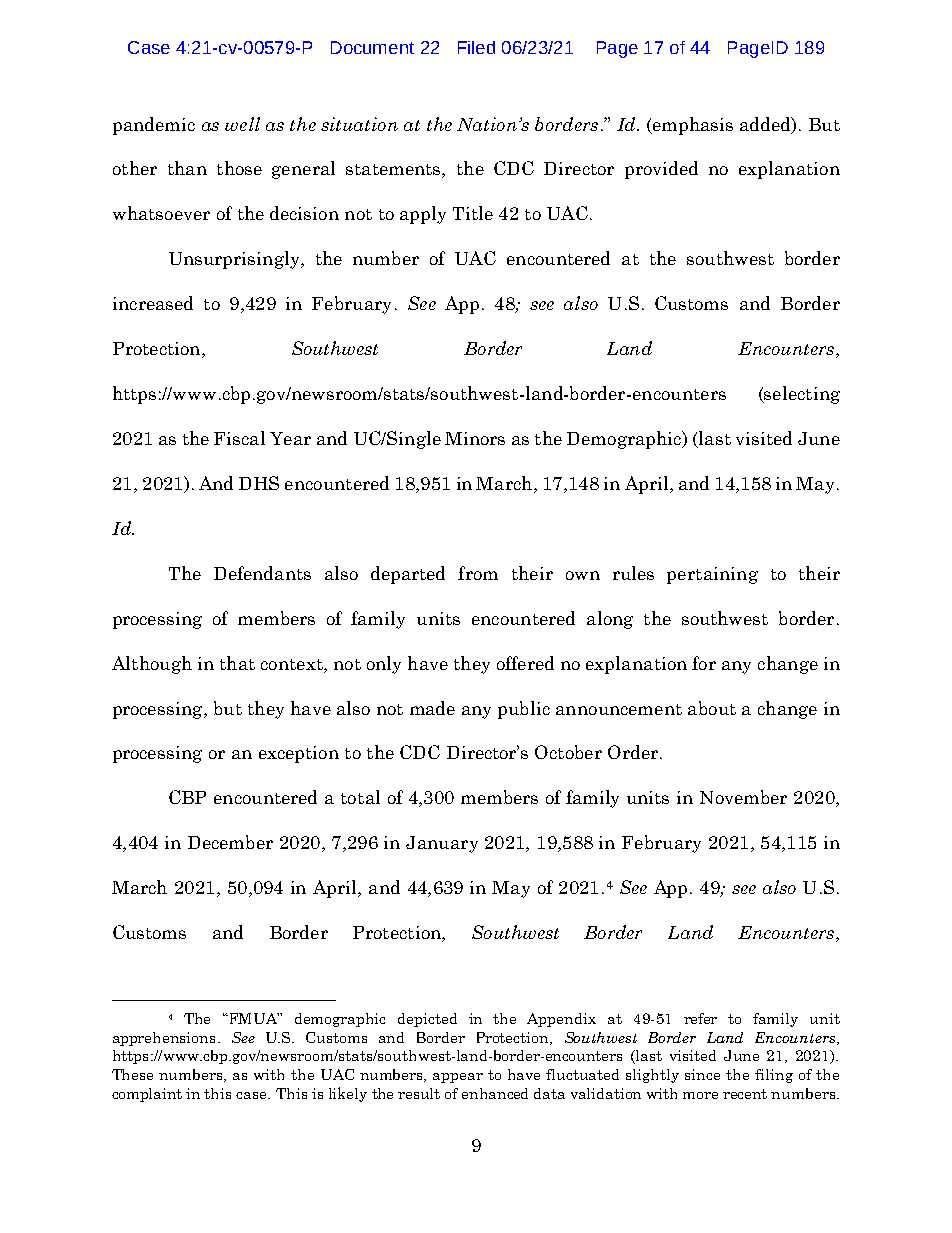 Image resolution: width=952 pixels, height=1233 pixels. I want to click on well, so click(242, 124).
